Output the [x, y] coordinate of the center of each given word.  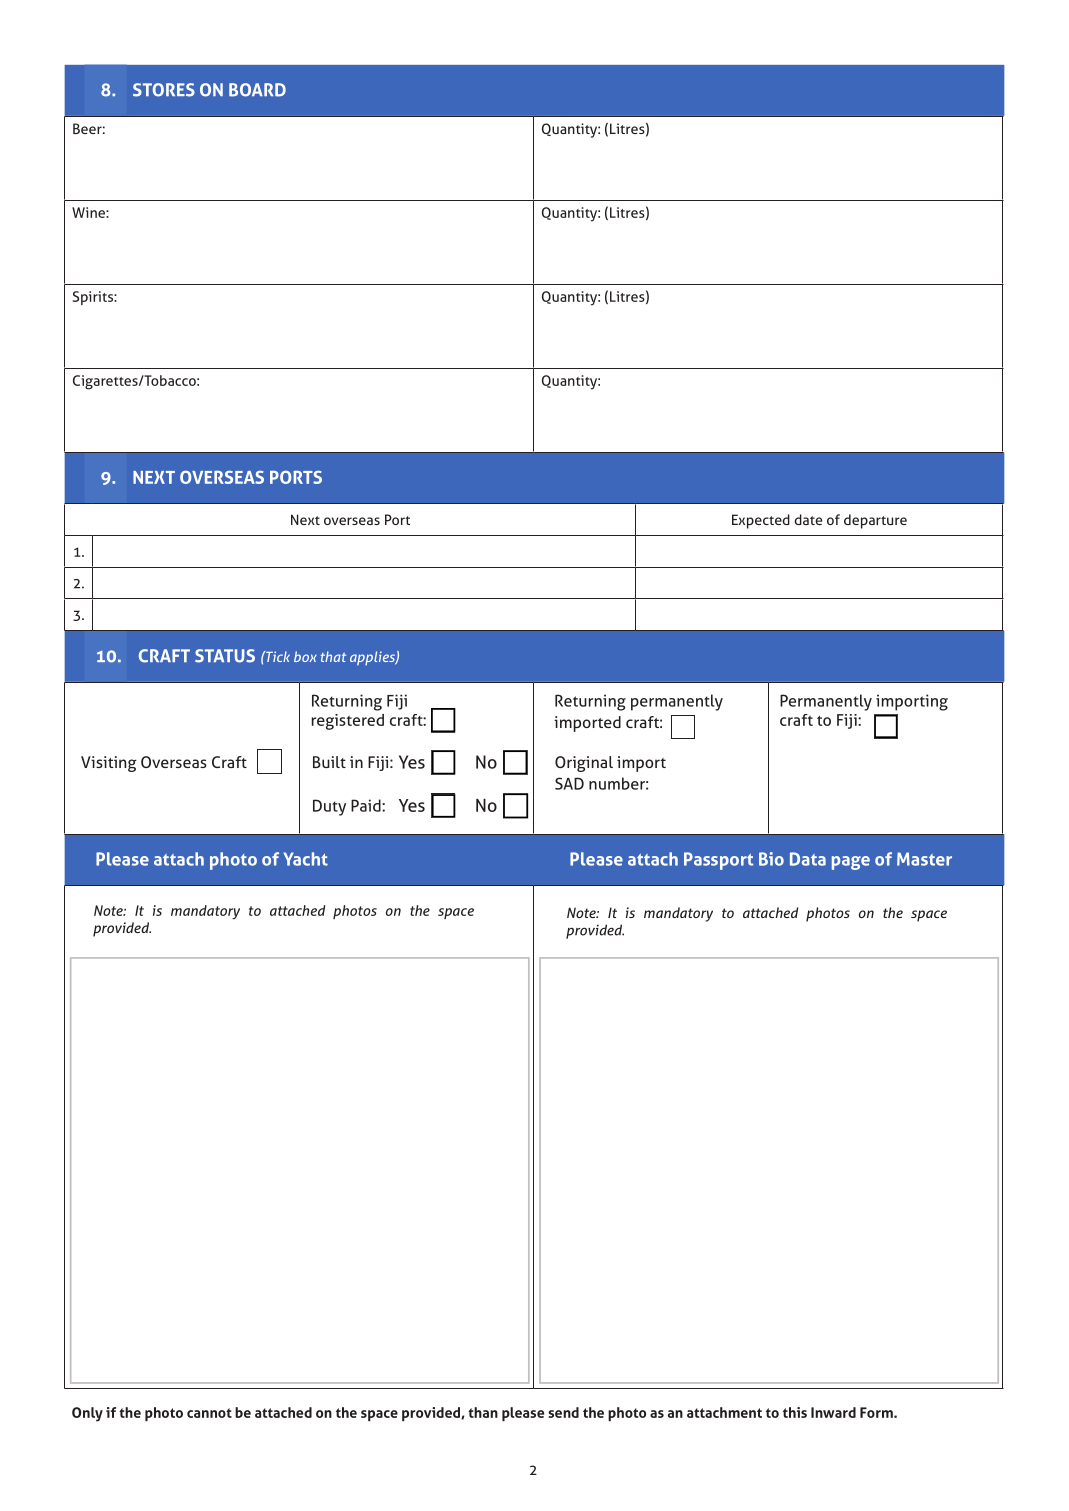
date [808, 519]
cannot [209, 1413]
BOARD [257, 90]
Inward [833, 1412]
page [851, 863]
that [333, 656]
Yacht [305, 859]
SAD [569, 783]
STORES [164, 90]
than [483, 1412]
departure [875, 521]
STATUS [225, 656]
